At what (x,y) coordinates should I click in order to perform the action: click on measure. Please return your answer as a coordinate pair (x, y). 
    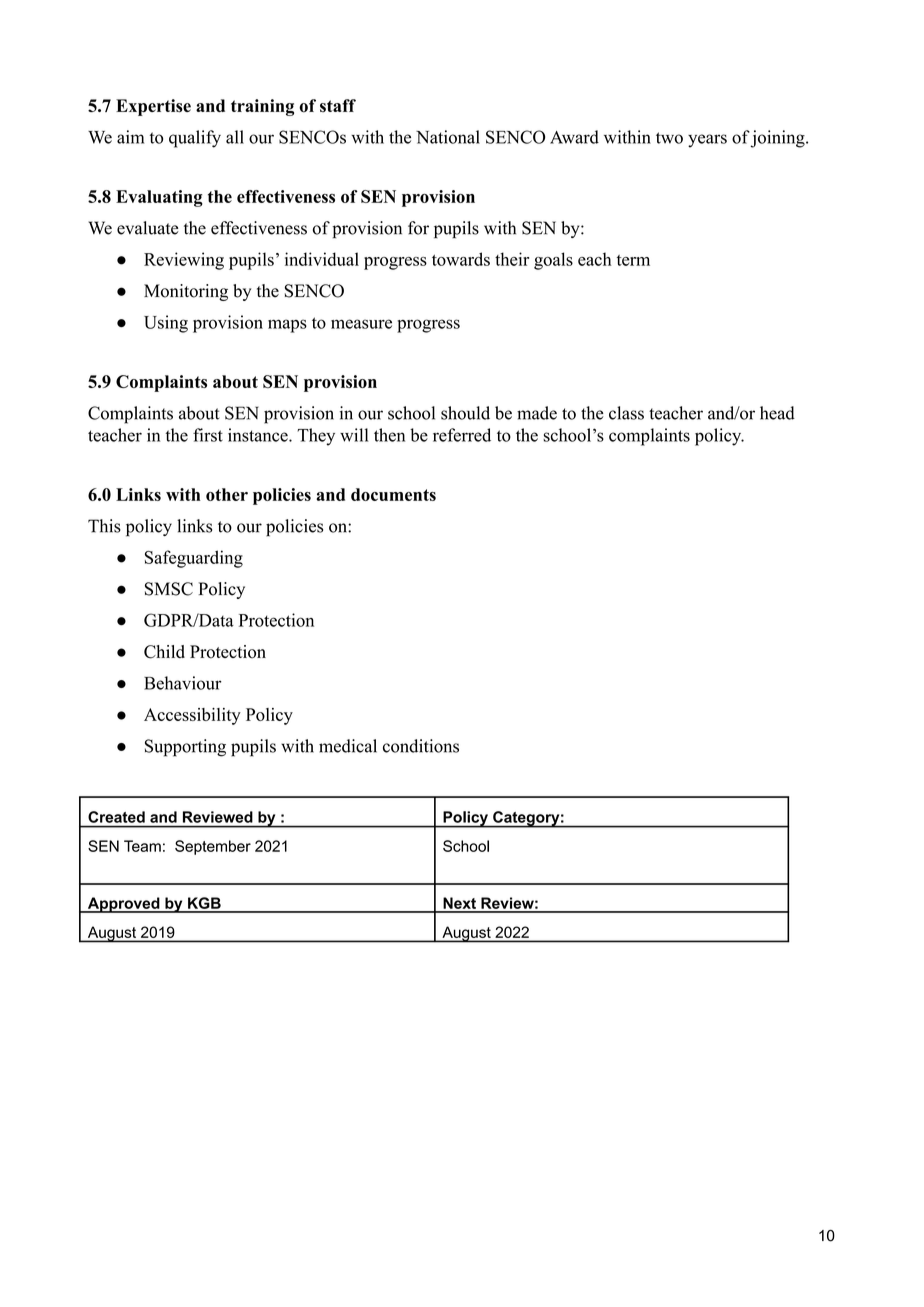
    Looking at the image, I should click on (361, 324).
